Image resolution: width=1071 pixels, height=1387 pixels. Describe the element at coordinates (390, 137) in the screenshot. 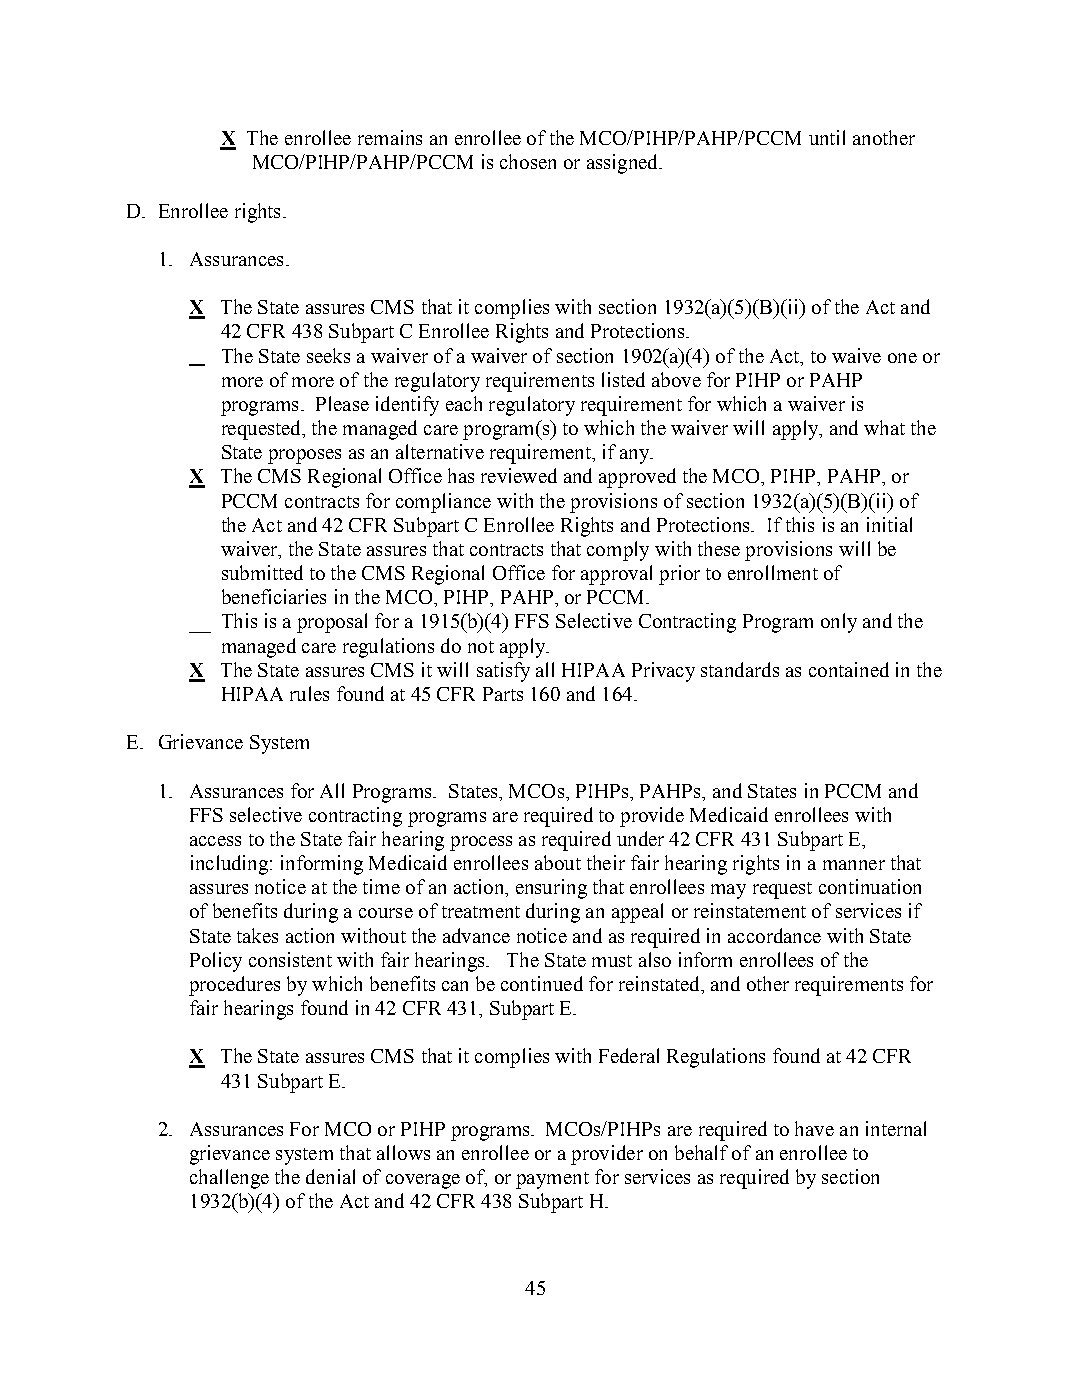

I see `remains` at that location.
